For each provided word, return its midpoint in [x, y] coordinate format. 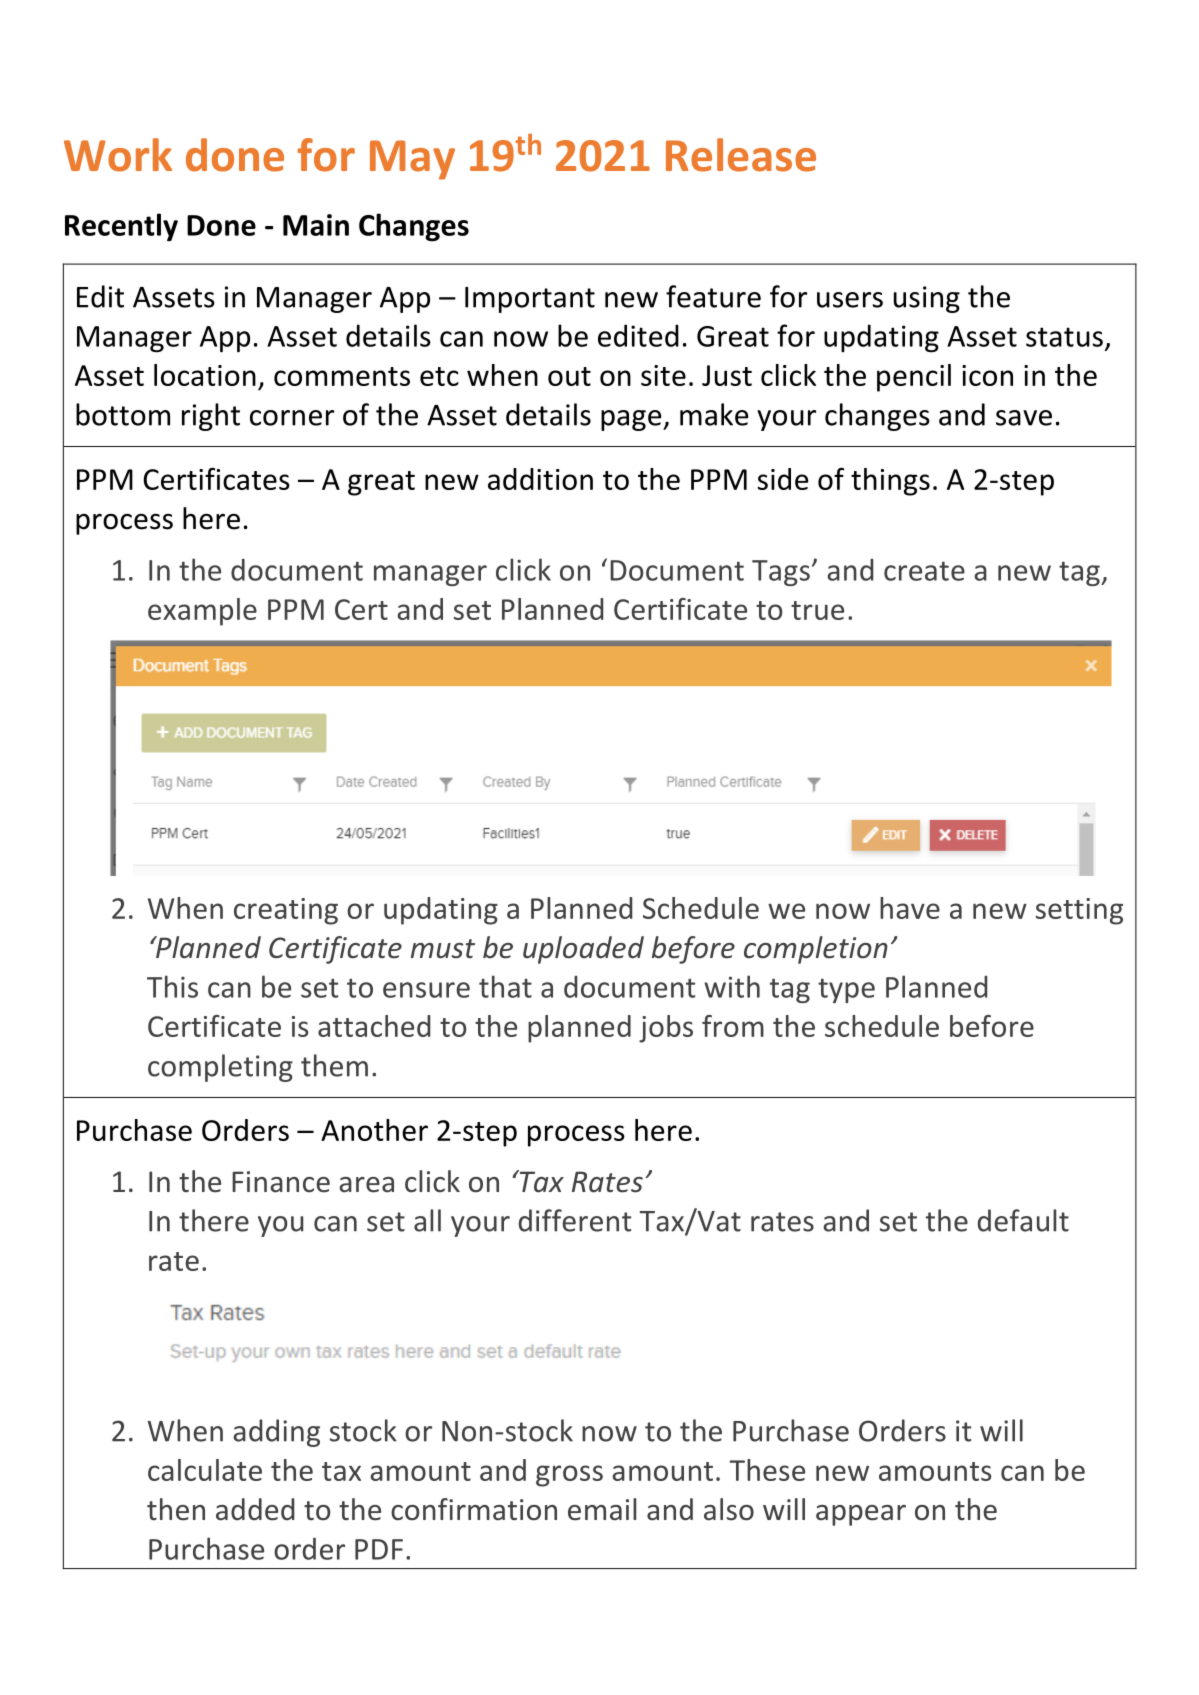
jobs [666, 1029]
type [846, 990]
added [255, 1509]
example [202, 612]
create [924, 571]
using [927, 299]
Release [741, 155]
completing [220, 1068]
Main [316, 225]
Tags [781, 573]
